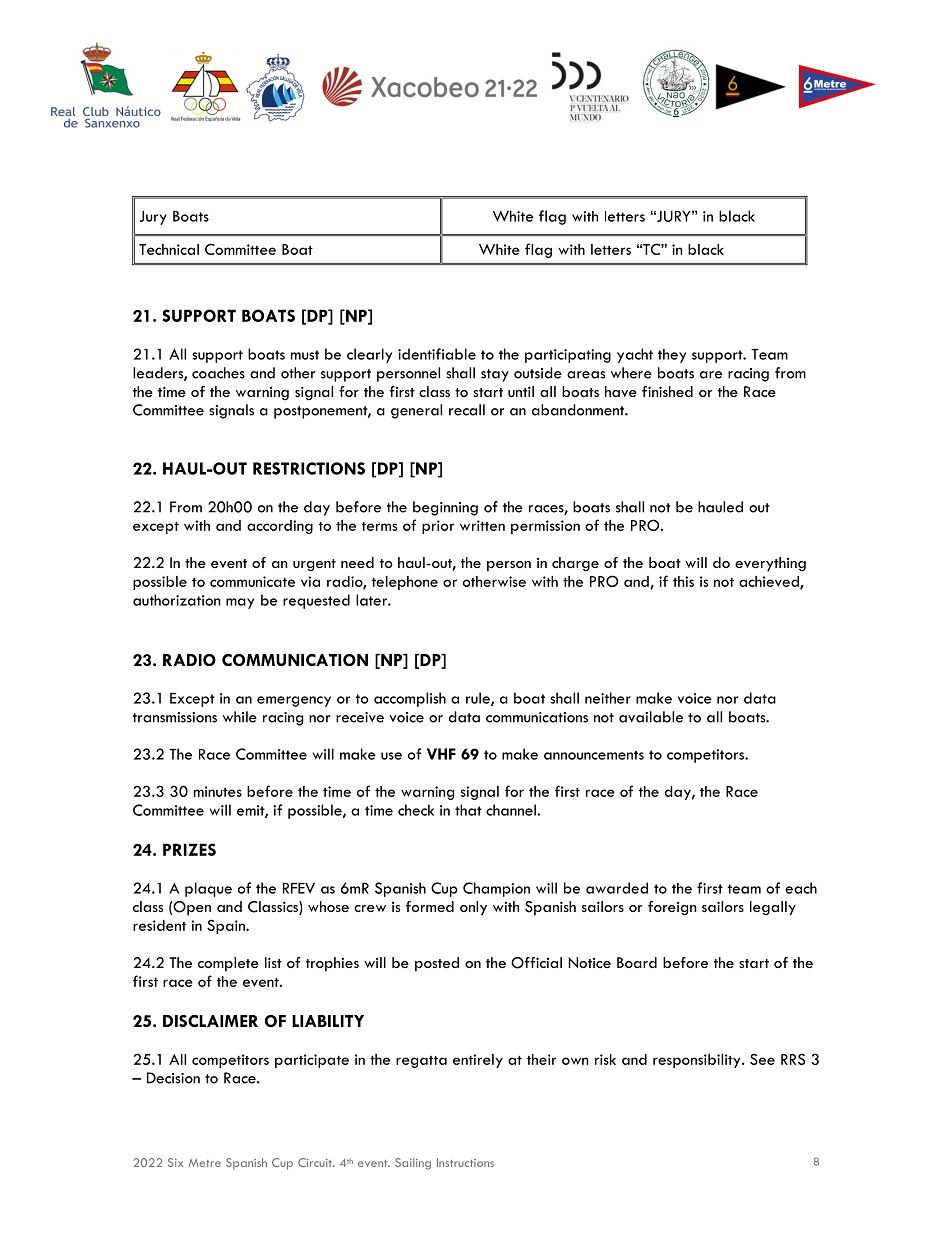  I want to click on Technical, so click(169, 249).
